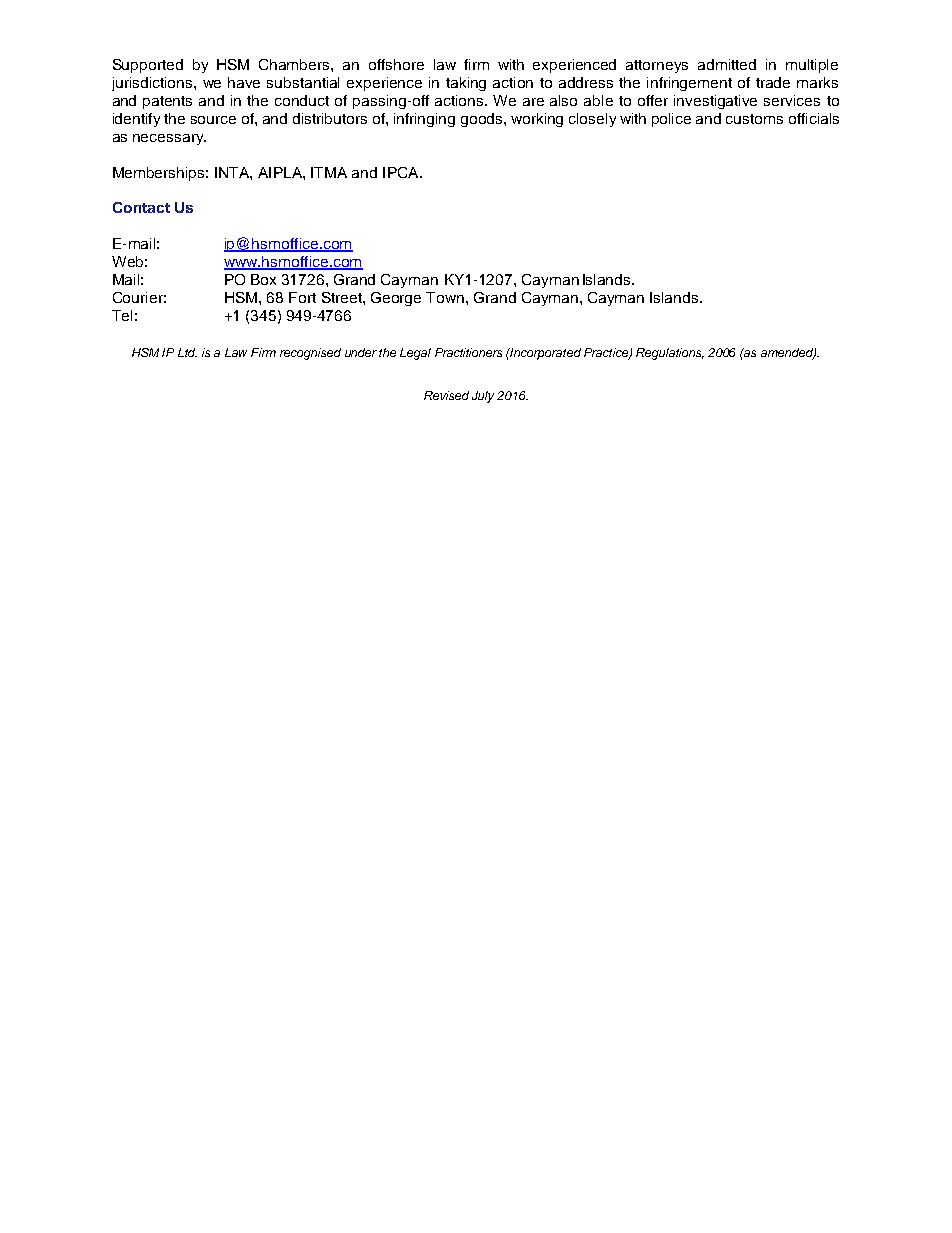 This screenshot has width=952, height=1233. What do you see at coordinates (466, 84) in the screenshot?
I see `taking` at bounding box center [466, 84].
